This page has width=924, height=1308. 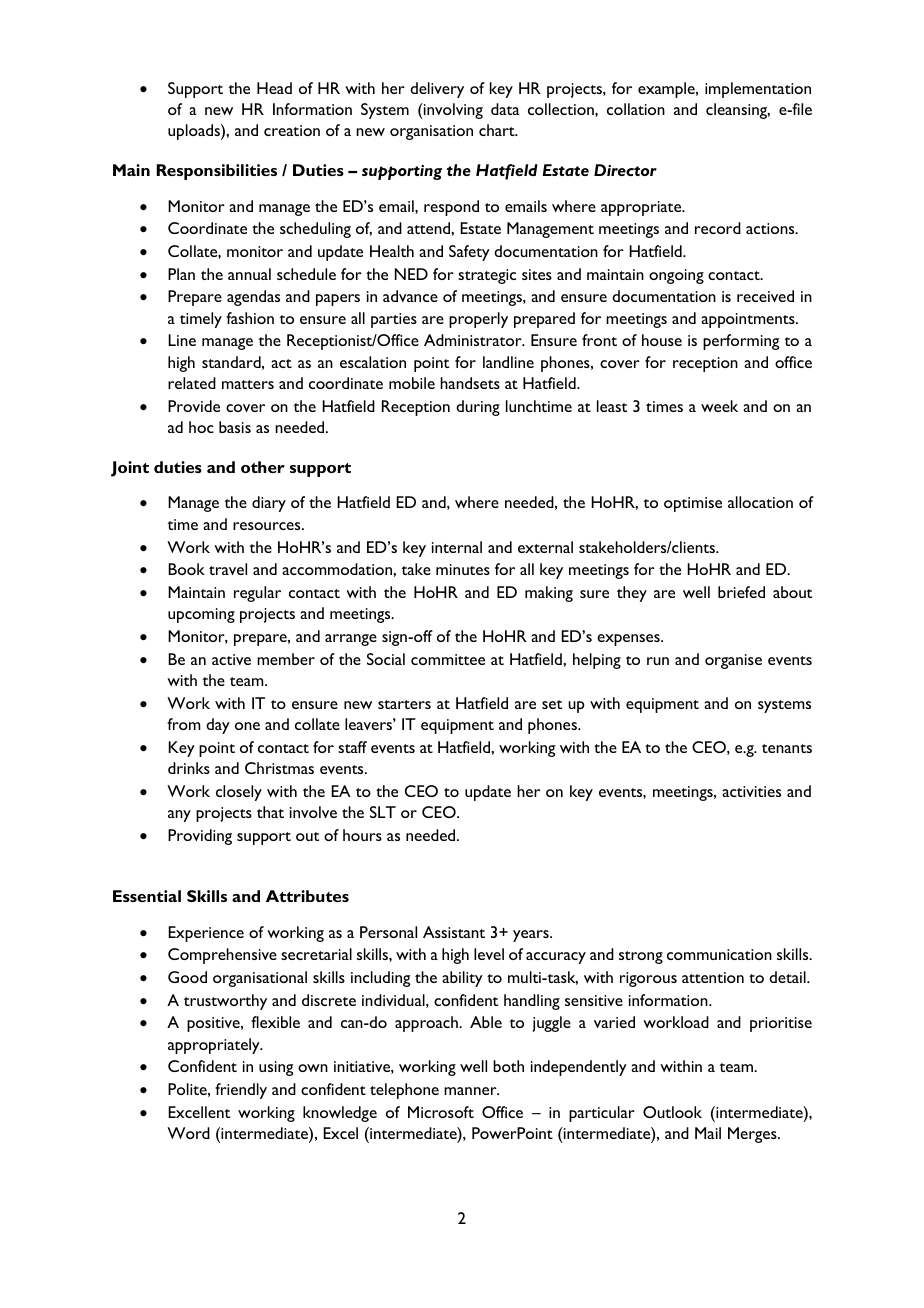 I want to click on cleansing, so click(x=738, y=111).
